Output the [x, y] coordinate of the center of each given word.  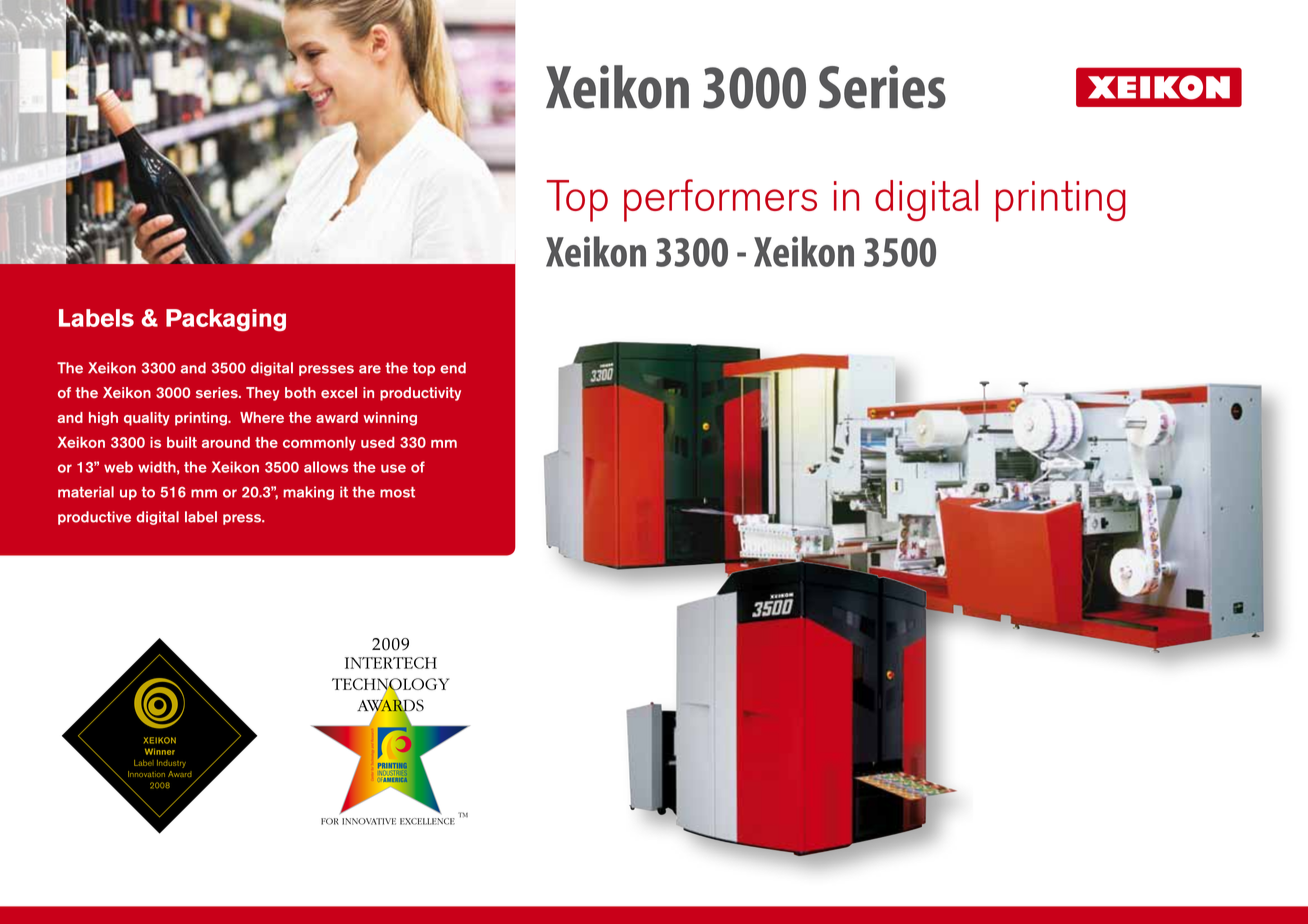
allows [326, 467]
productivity [420, 394]
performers [720, 200]
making [308, 493]
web [118, 467]
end [453, 368]
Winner [160, 751]
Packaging [226, 320]
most [397, 492]
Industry [171, 764]
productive [94, 518]
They [262, 394]
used [378, 442]
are [370, 369]
